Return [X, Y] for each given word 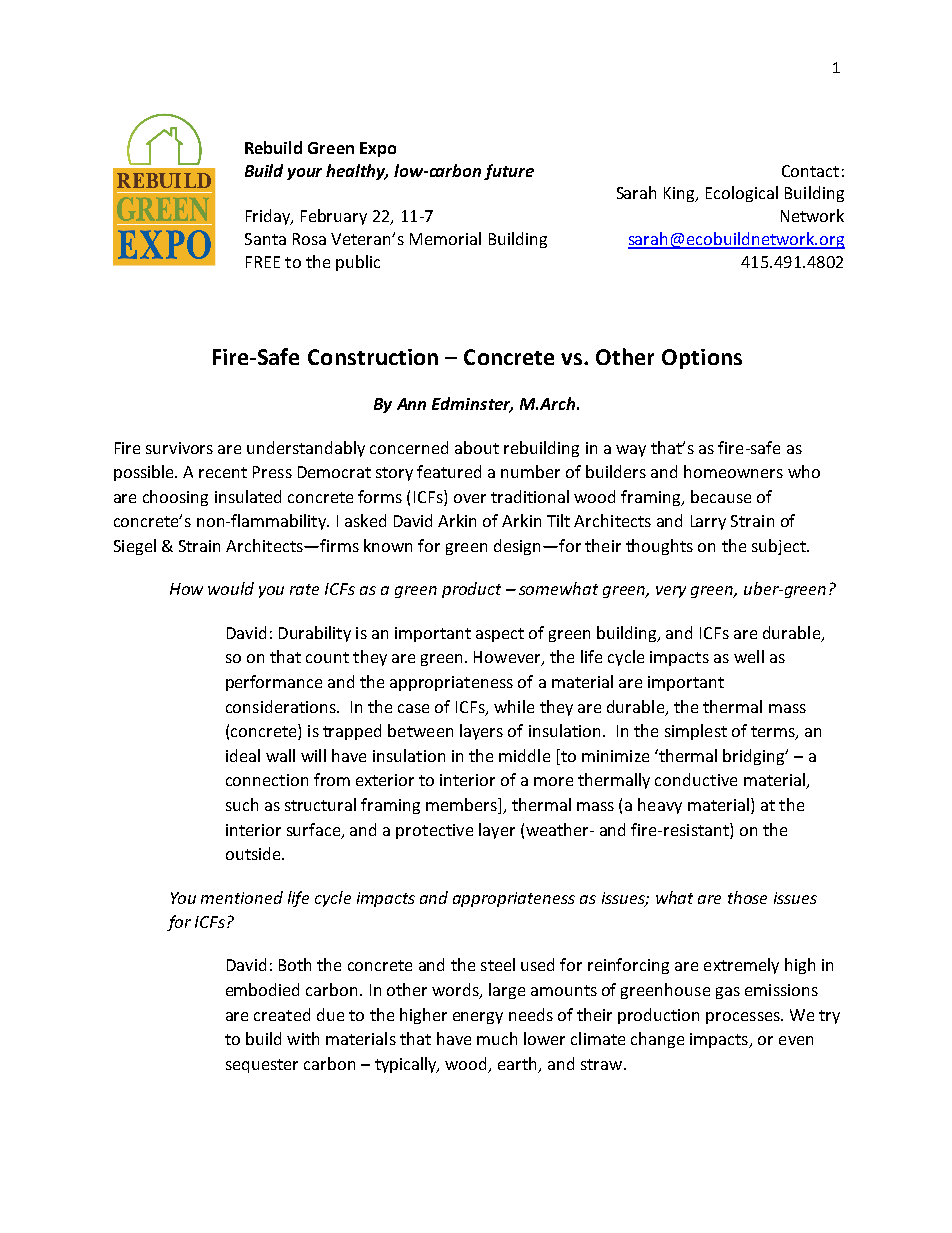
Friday [269, 217]
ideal [243, 755]
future [509, 172]
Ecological [742, 194]
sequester [262, 1066]
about [477, 447]
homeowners [733, 471]
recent [223, 472]
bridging [755, 757]
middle [524, 755]
